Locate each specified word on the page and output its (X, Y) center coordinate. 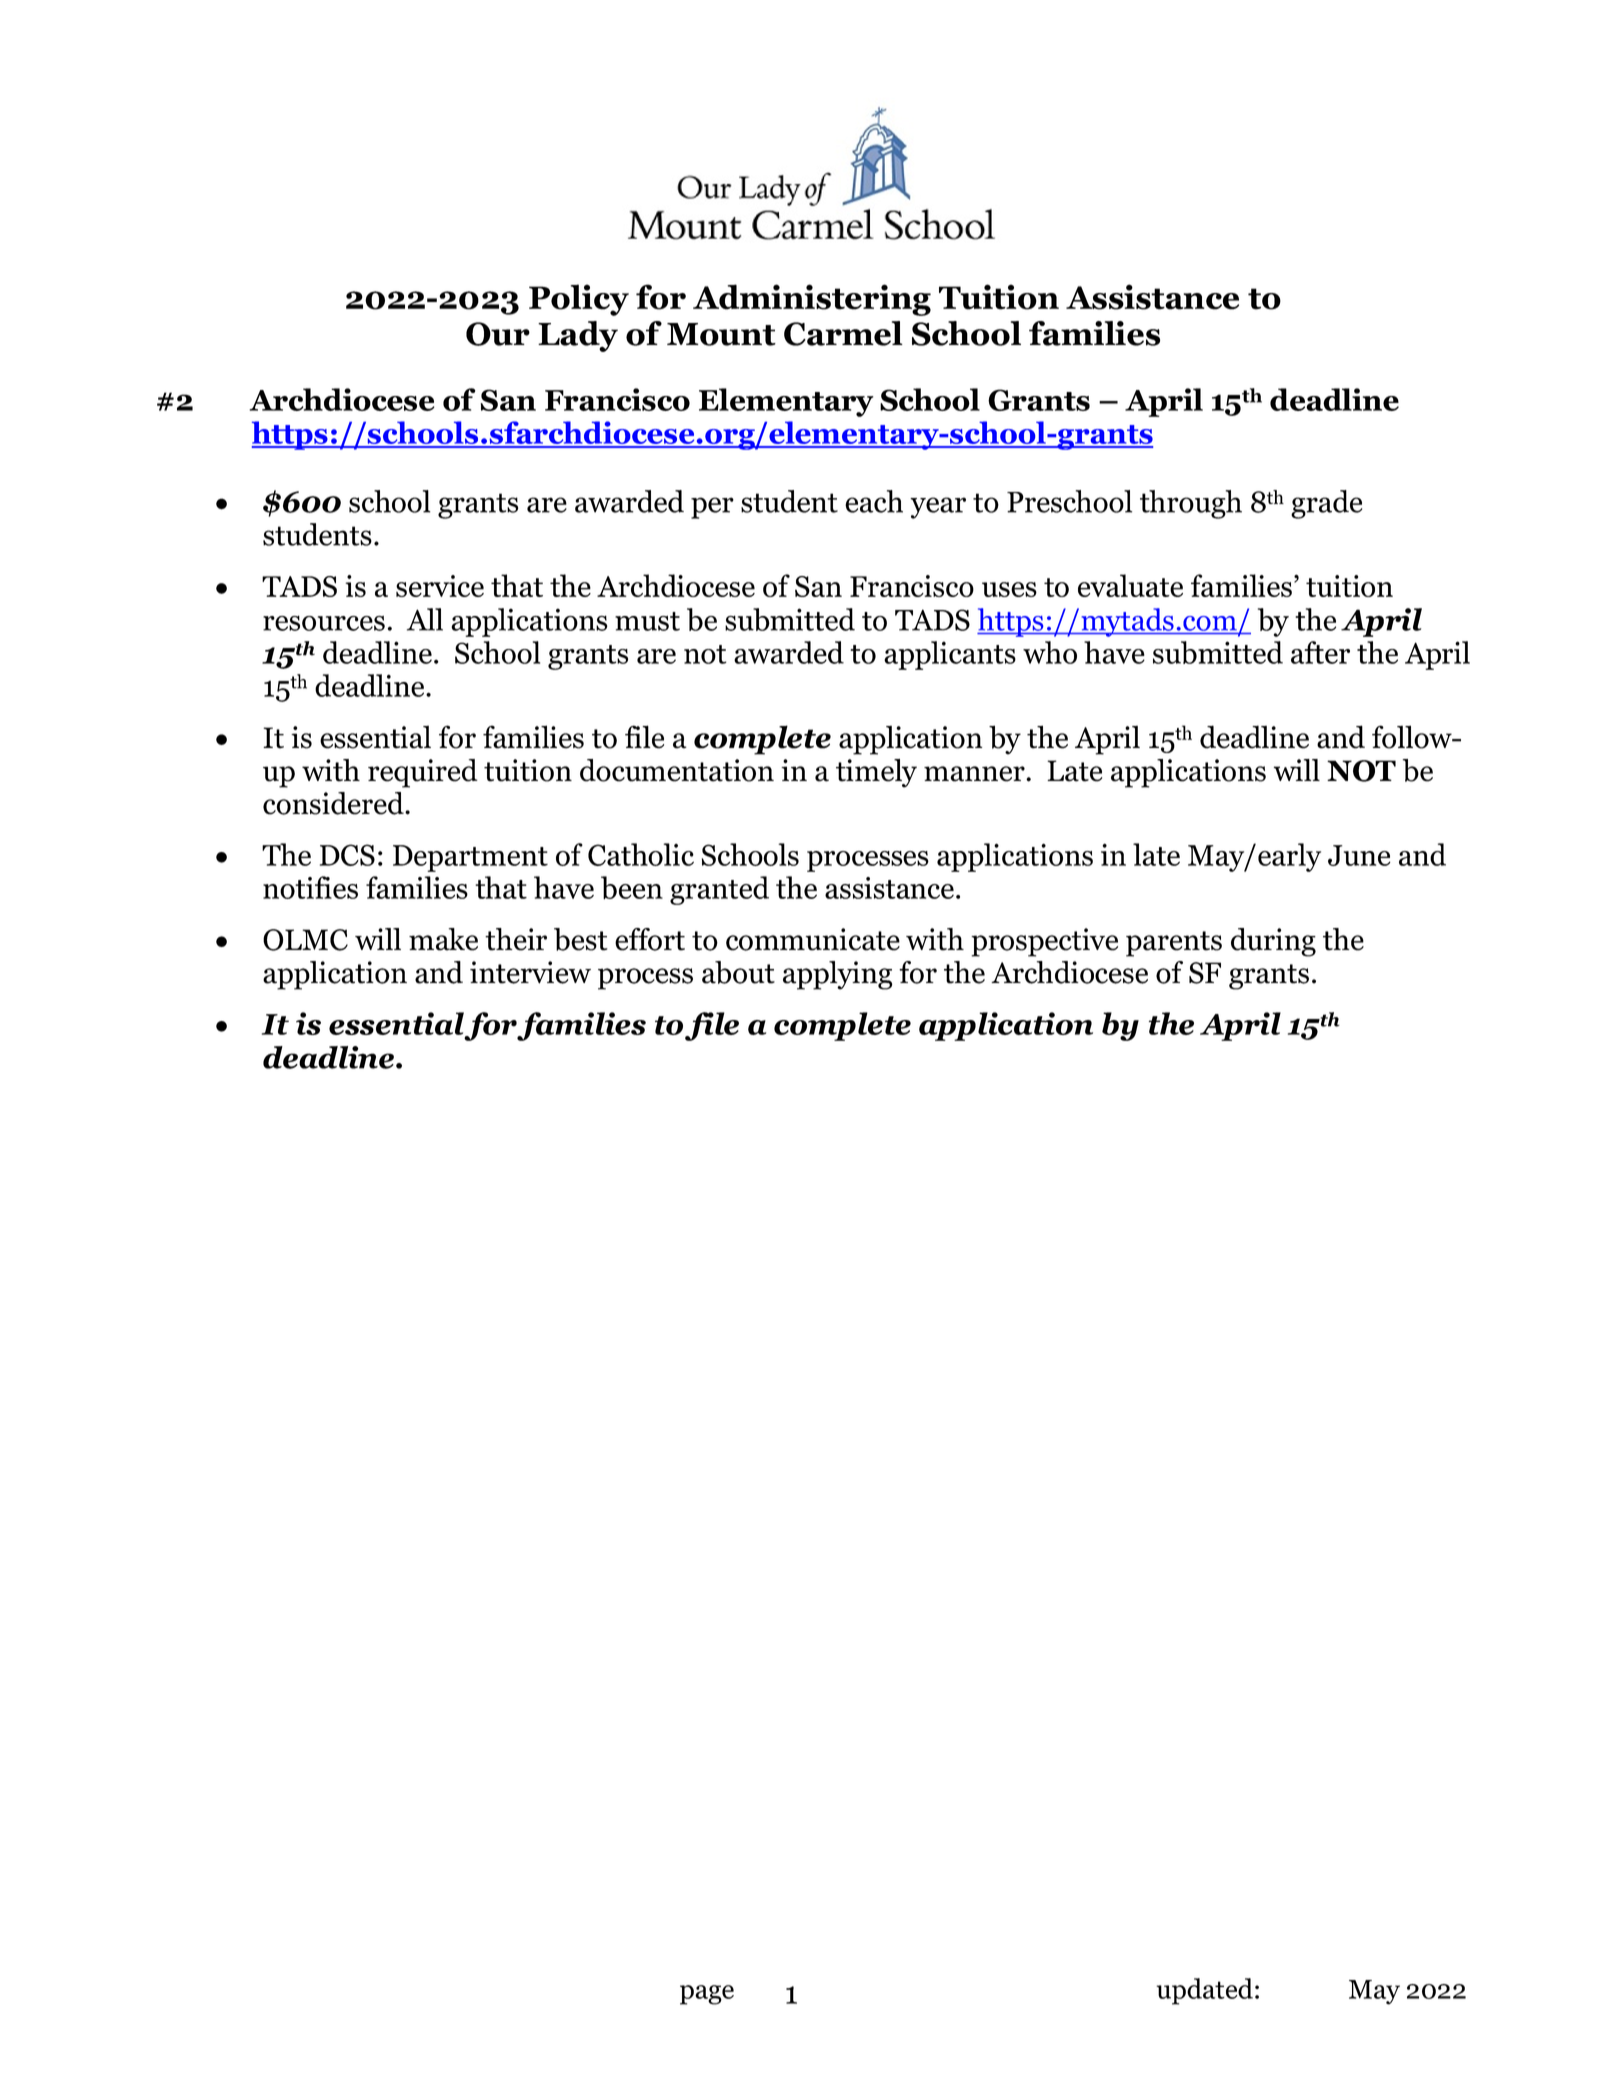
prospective (1044, 942)
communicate (813, 939)
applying (838, 975)
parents (1174, 944)
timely (876, 773)
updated (1204, 1991)
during (1273, 942)
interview (530, 972)
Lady (578, 336)
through (1191, 504)
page (707, 1995)
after (1320, 652)
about (738, 972)
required (423, 773)
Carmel (843, 333)
